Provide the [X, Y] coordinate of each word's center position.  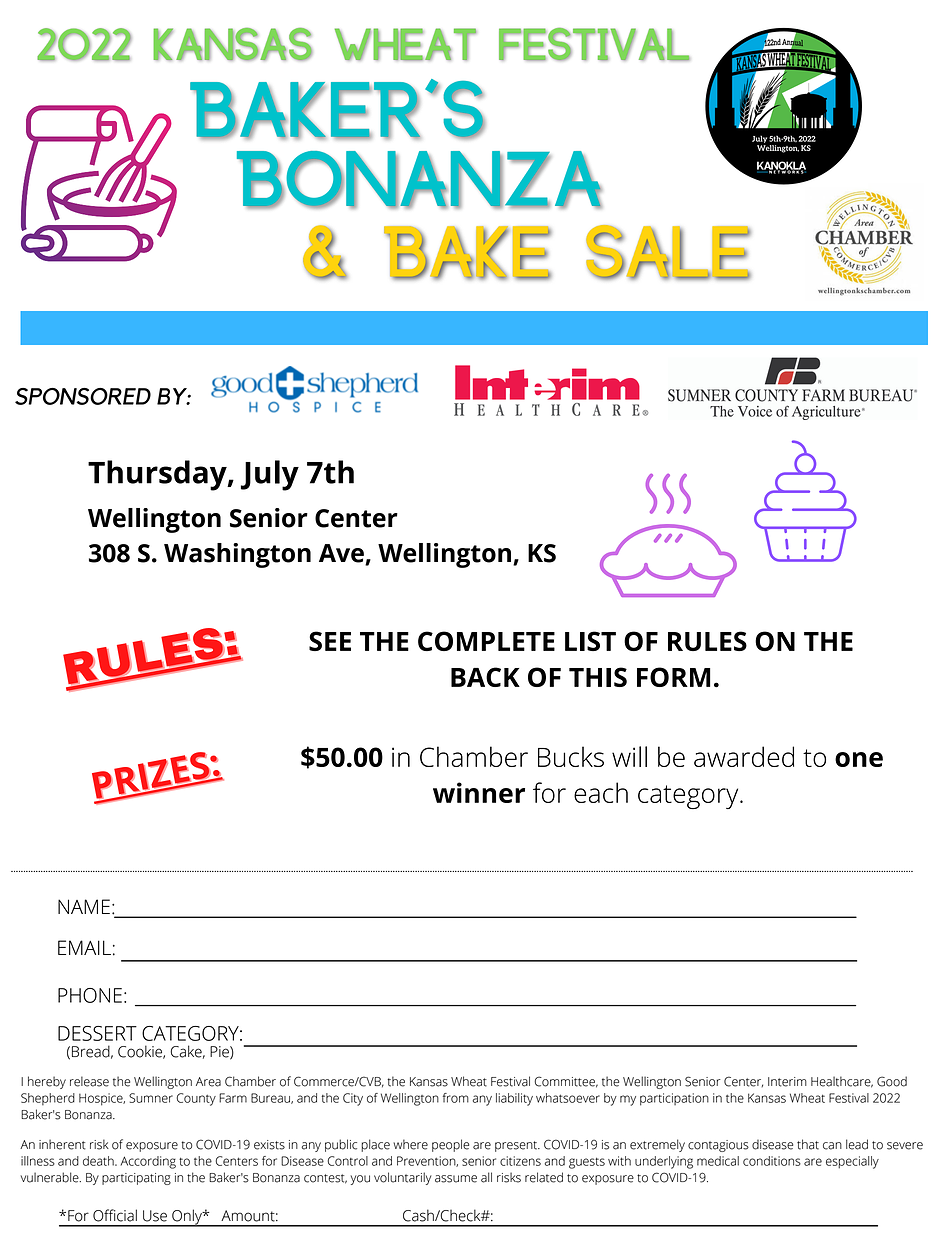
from [456, 1098]
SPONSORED [83, 396]
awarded [744, 756]
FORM [674, 677]
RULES [707, 641]
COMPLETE [486, 641]
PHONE [90, 995]
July [270, 475]
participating [136, 1179]
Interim [787, 1082]
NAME [84, 906]
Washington [237, 555]
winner [479, 792]
